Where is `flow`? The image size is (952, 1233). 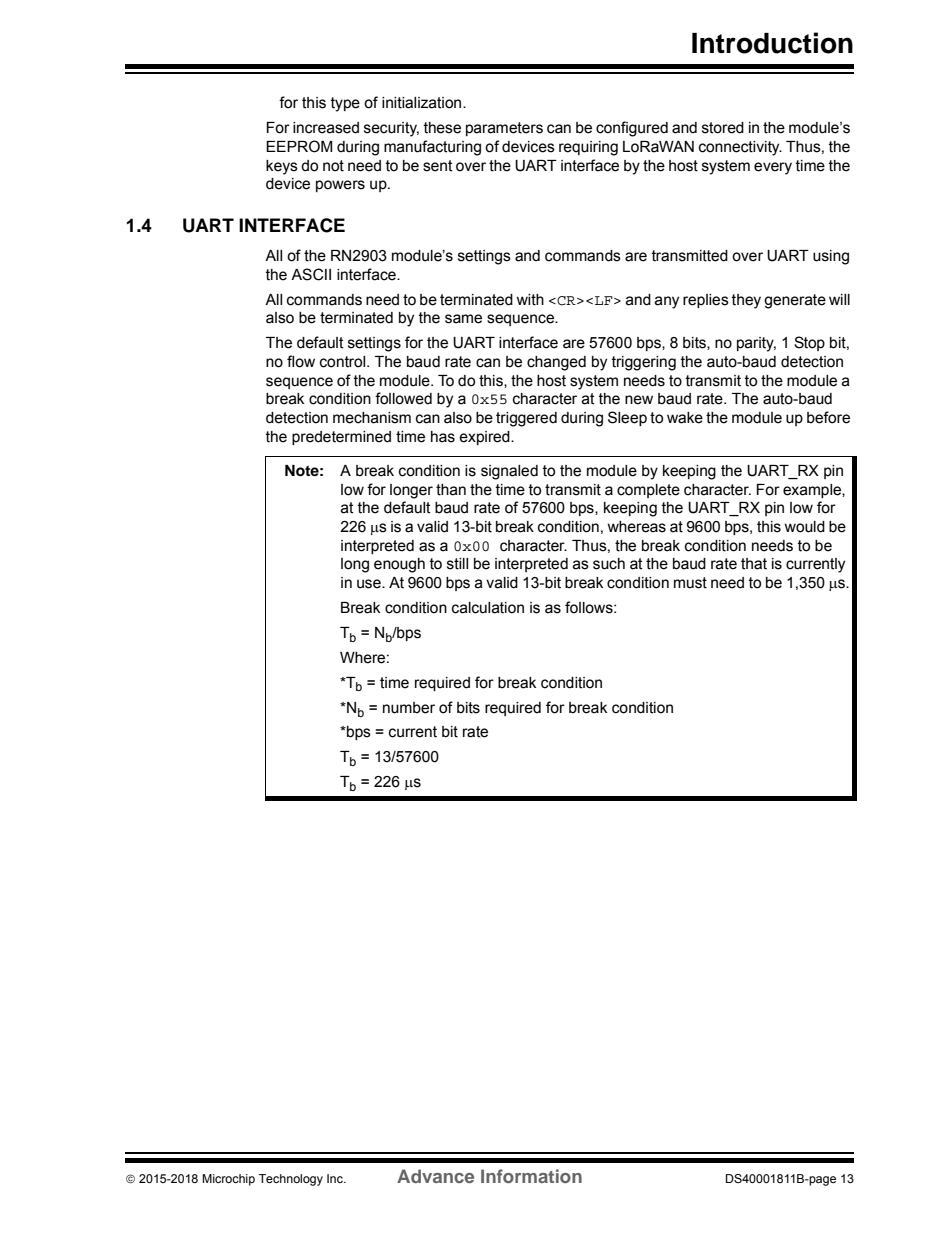 flow is located at coordinates (301, 361).
